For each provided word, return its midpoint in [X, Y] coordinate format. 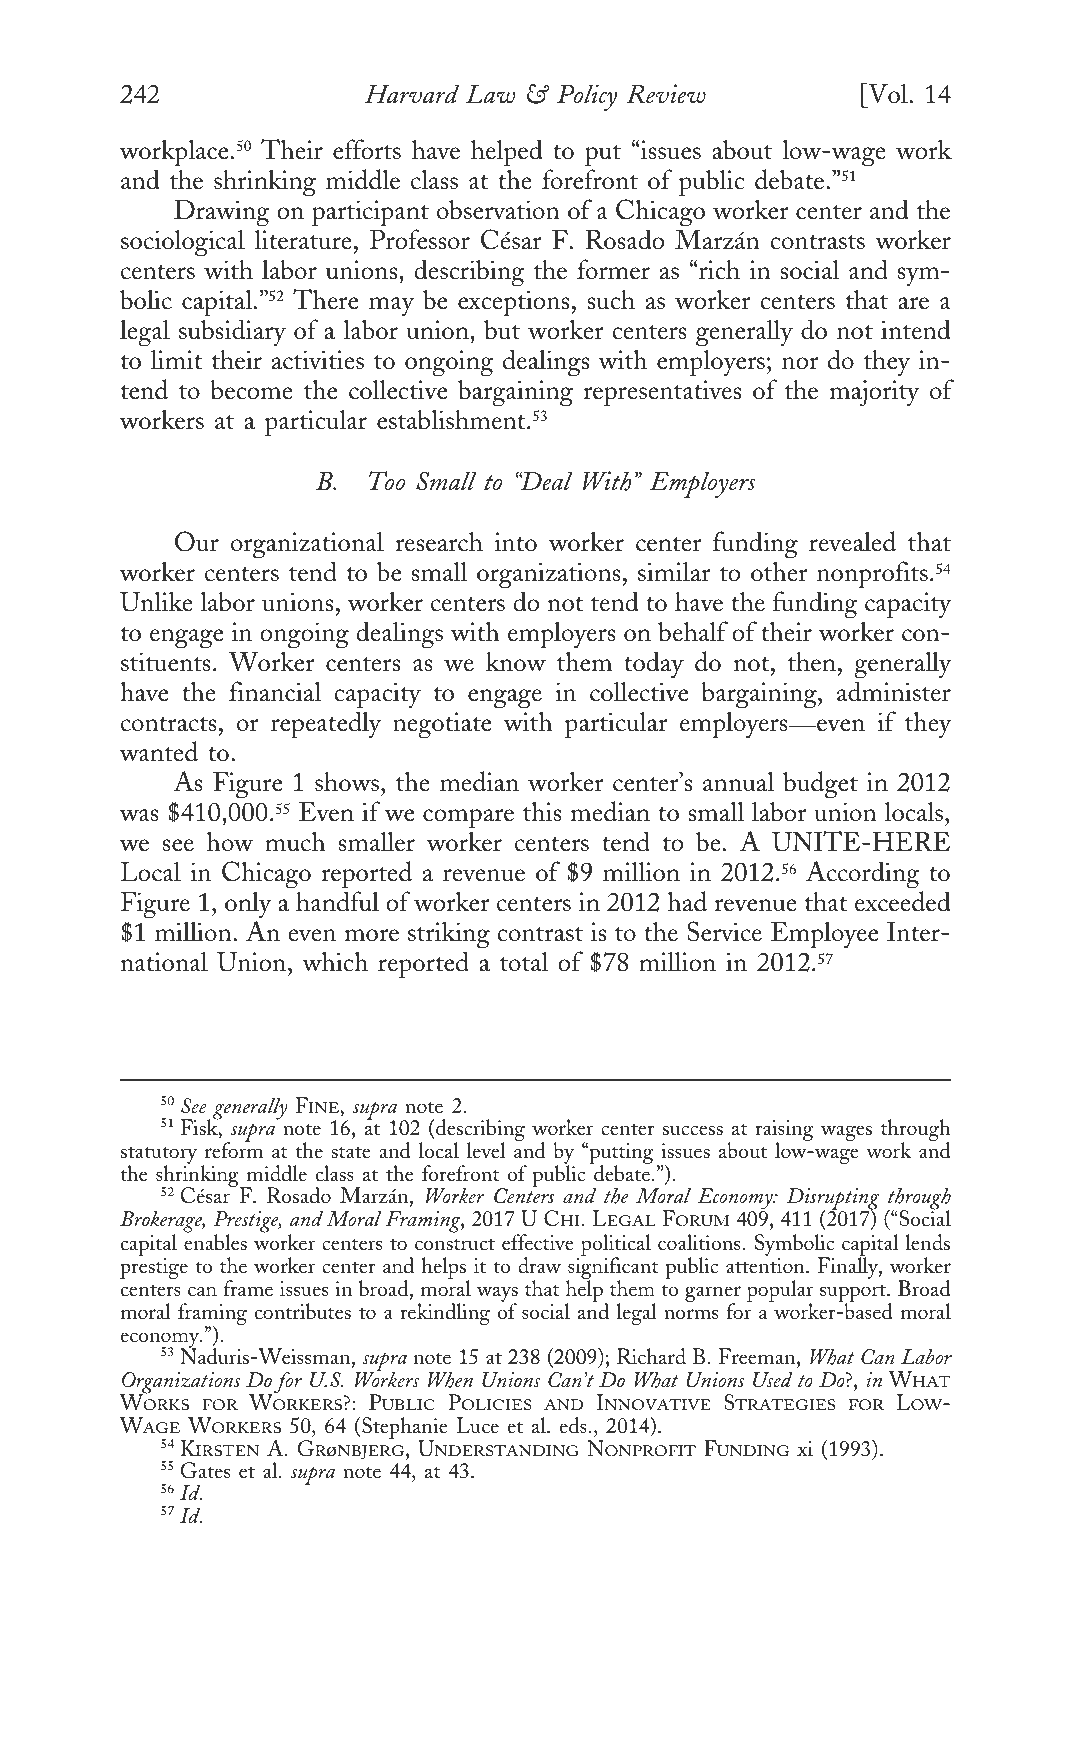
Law [490, 94]
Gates [205, 1470]
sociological [183, 243]
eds [573, 1425]
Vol [888, 95]
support [854, 1294]
